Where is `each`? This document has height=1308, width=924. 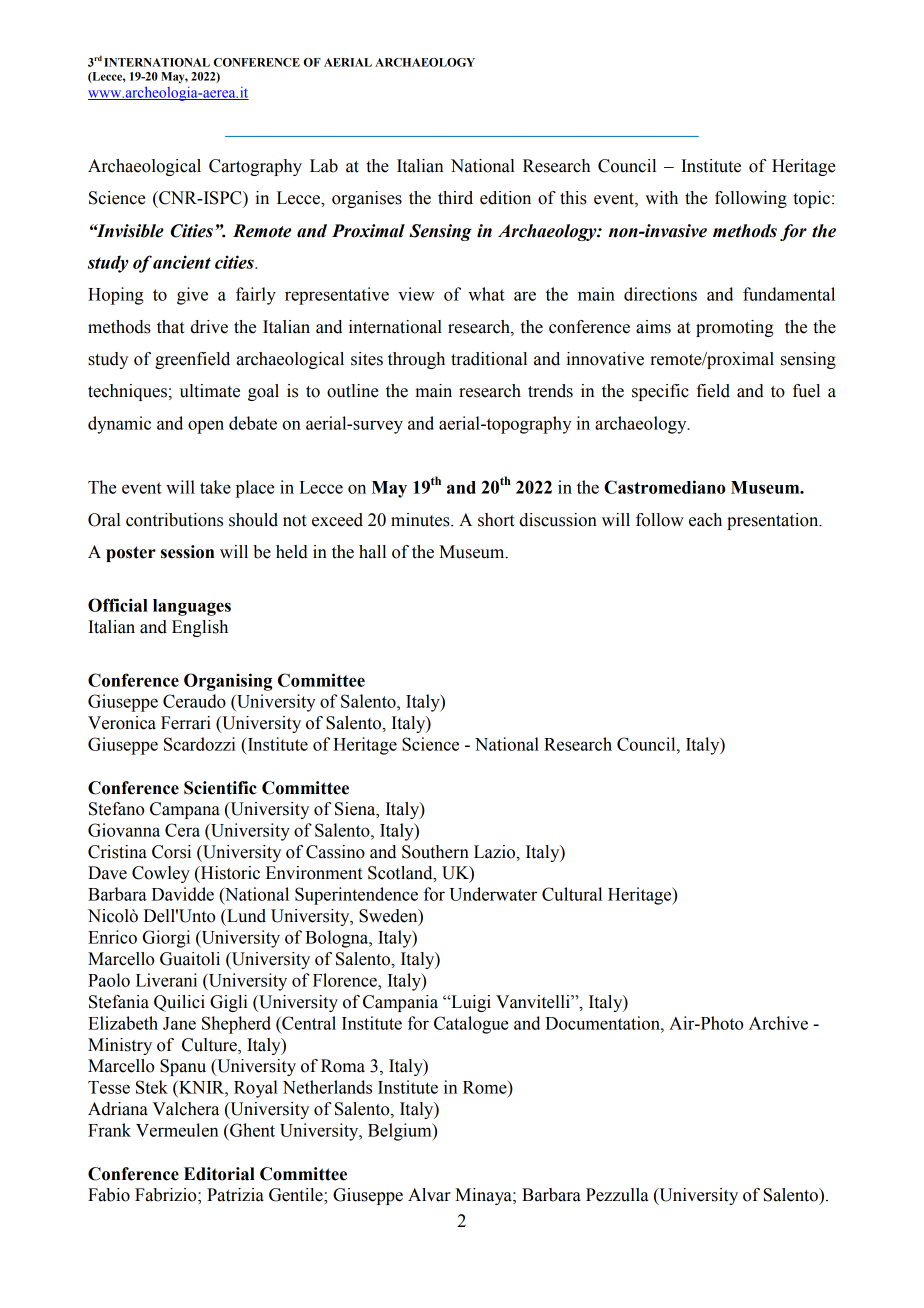 each is located at coordinates (705, 520).
